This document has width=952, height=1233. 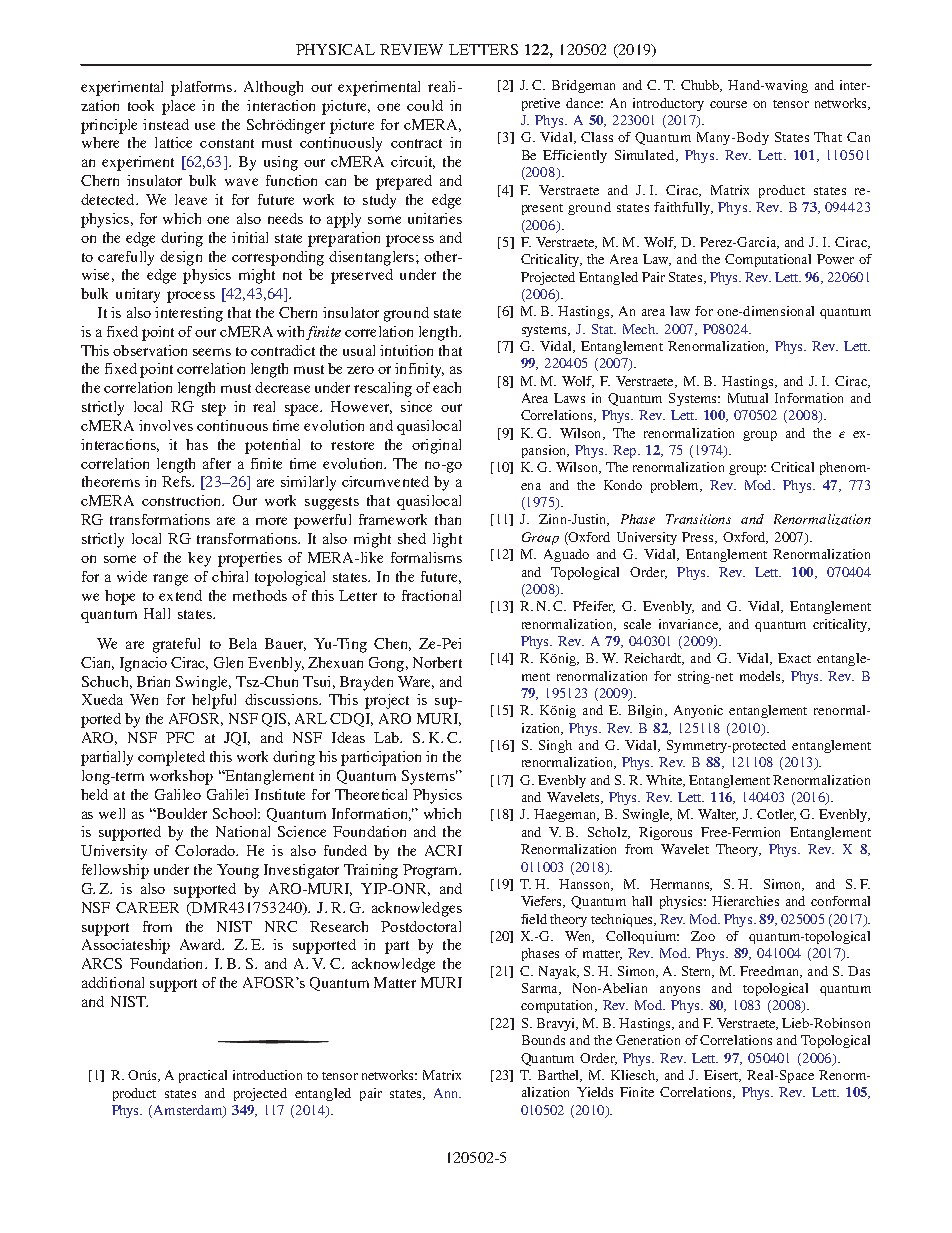 What do you see at coordinates (699, 538) in the document?
I see `Press` at bounding box center [699, 538].
